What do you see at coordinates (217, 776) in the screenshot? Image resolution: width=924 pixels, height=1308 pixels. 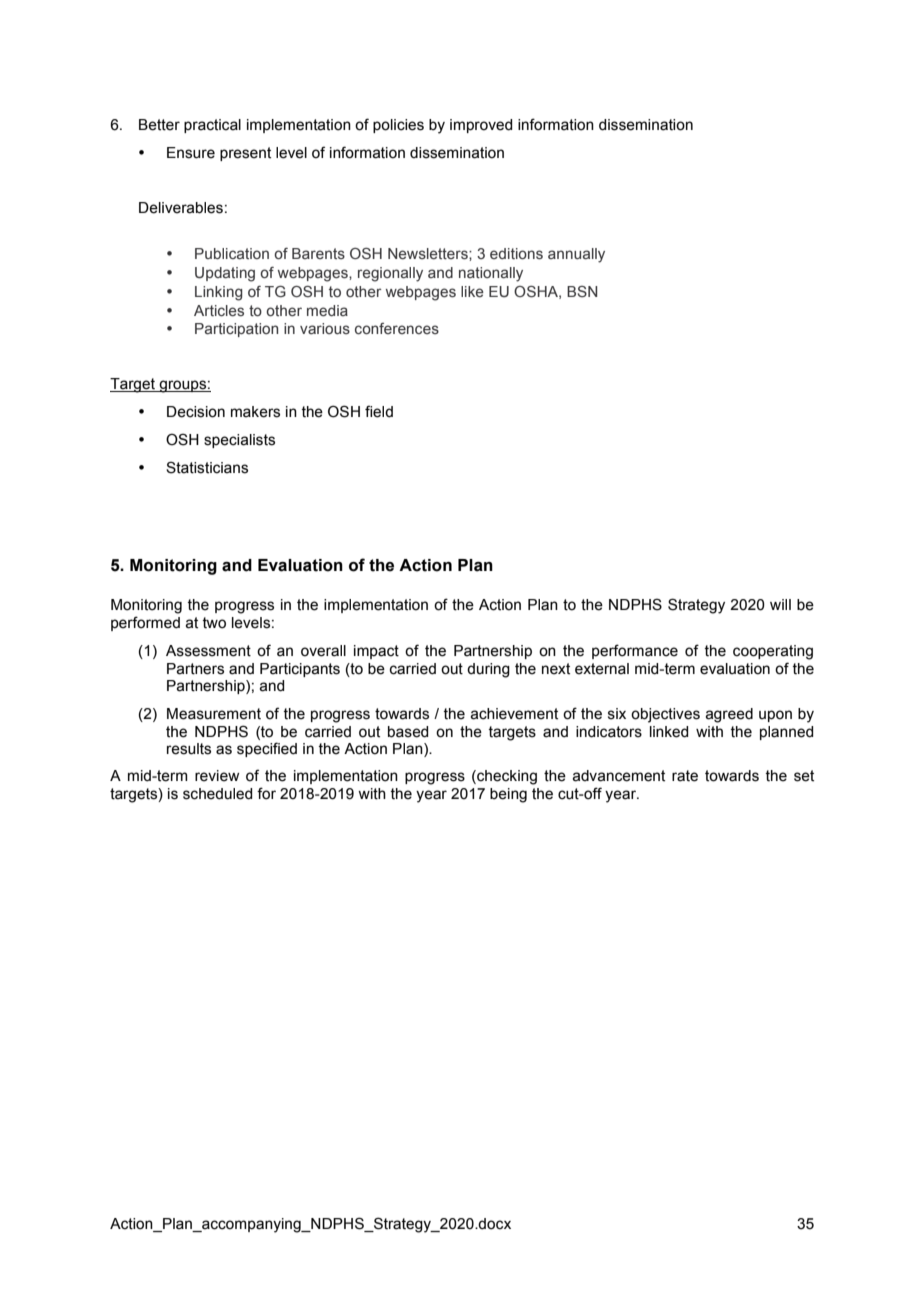 I see `review` at bounding box center [217, 776].
